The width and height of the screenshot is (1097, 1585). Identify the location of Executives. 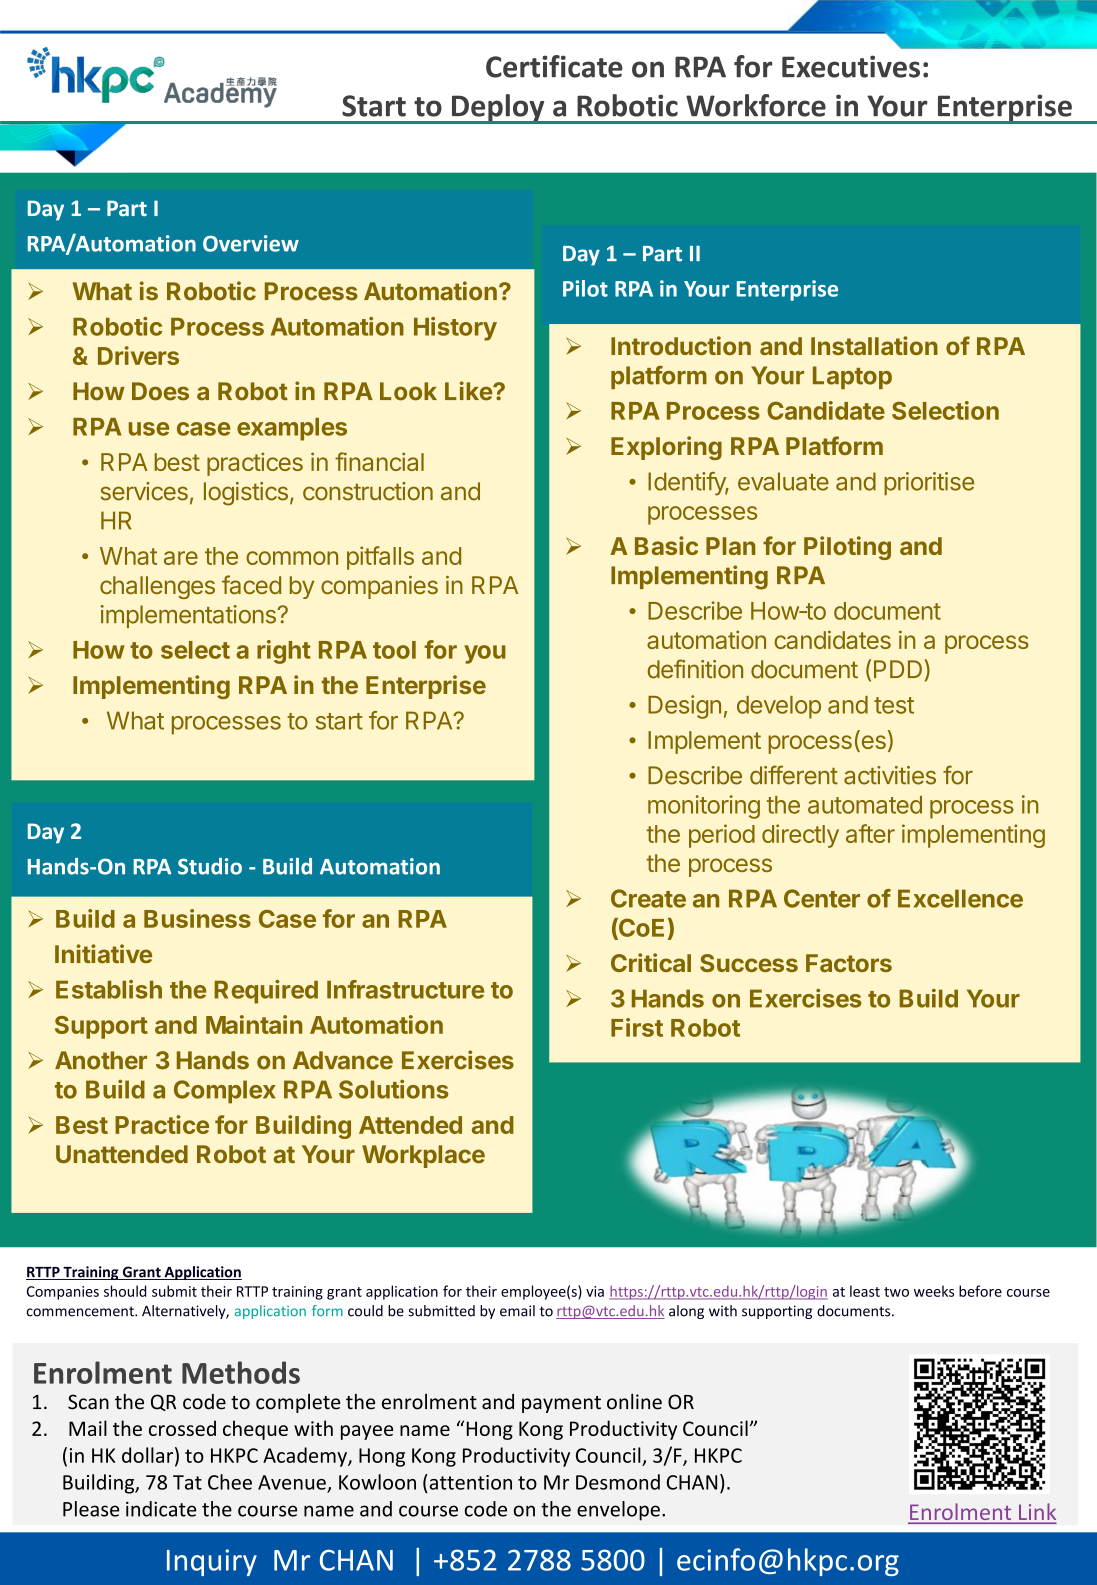
(851, 66).
